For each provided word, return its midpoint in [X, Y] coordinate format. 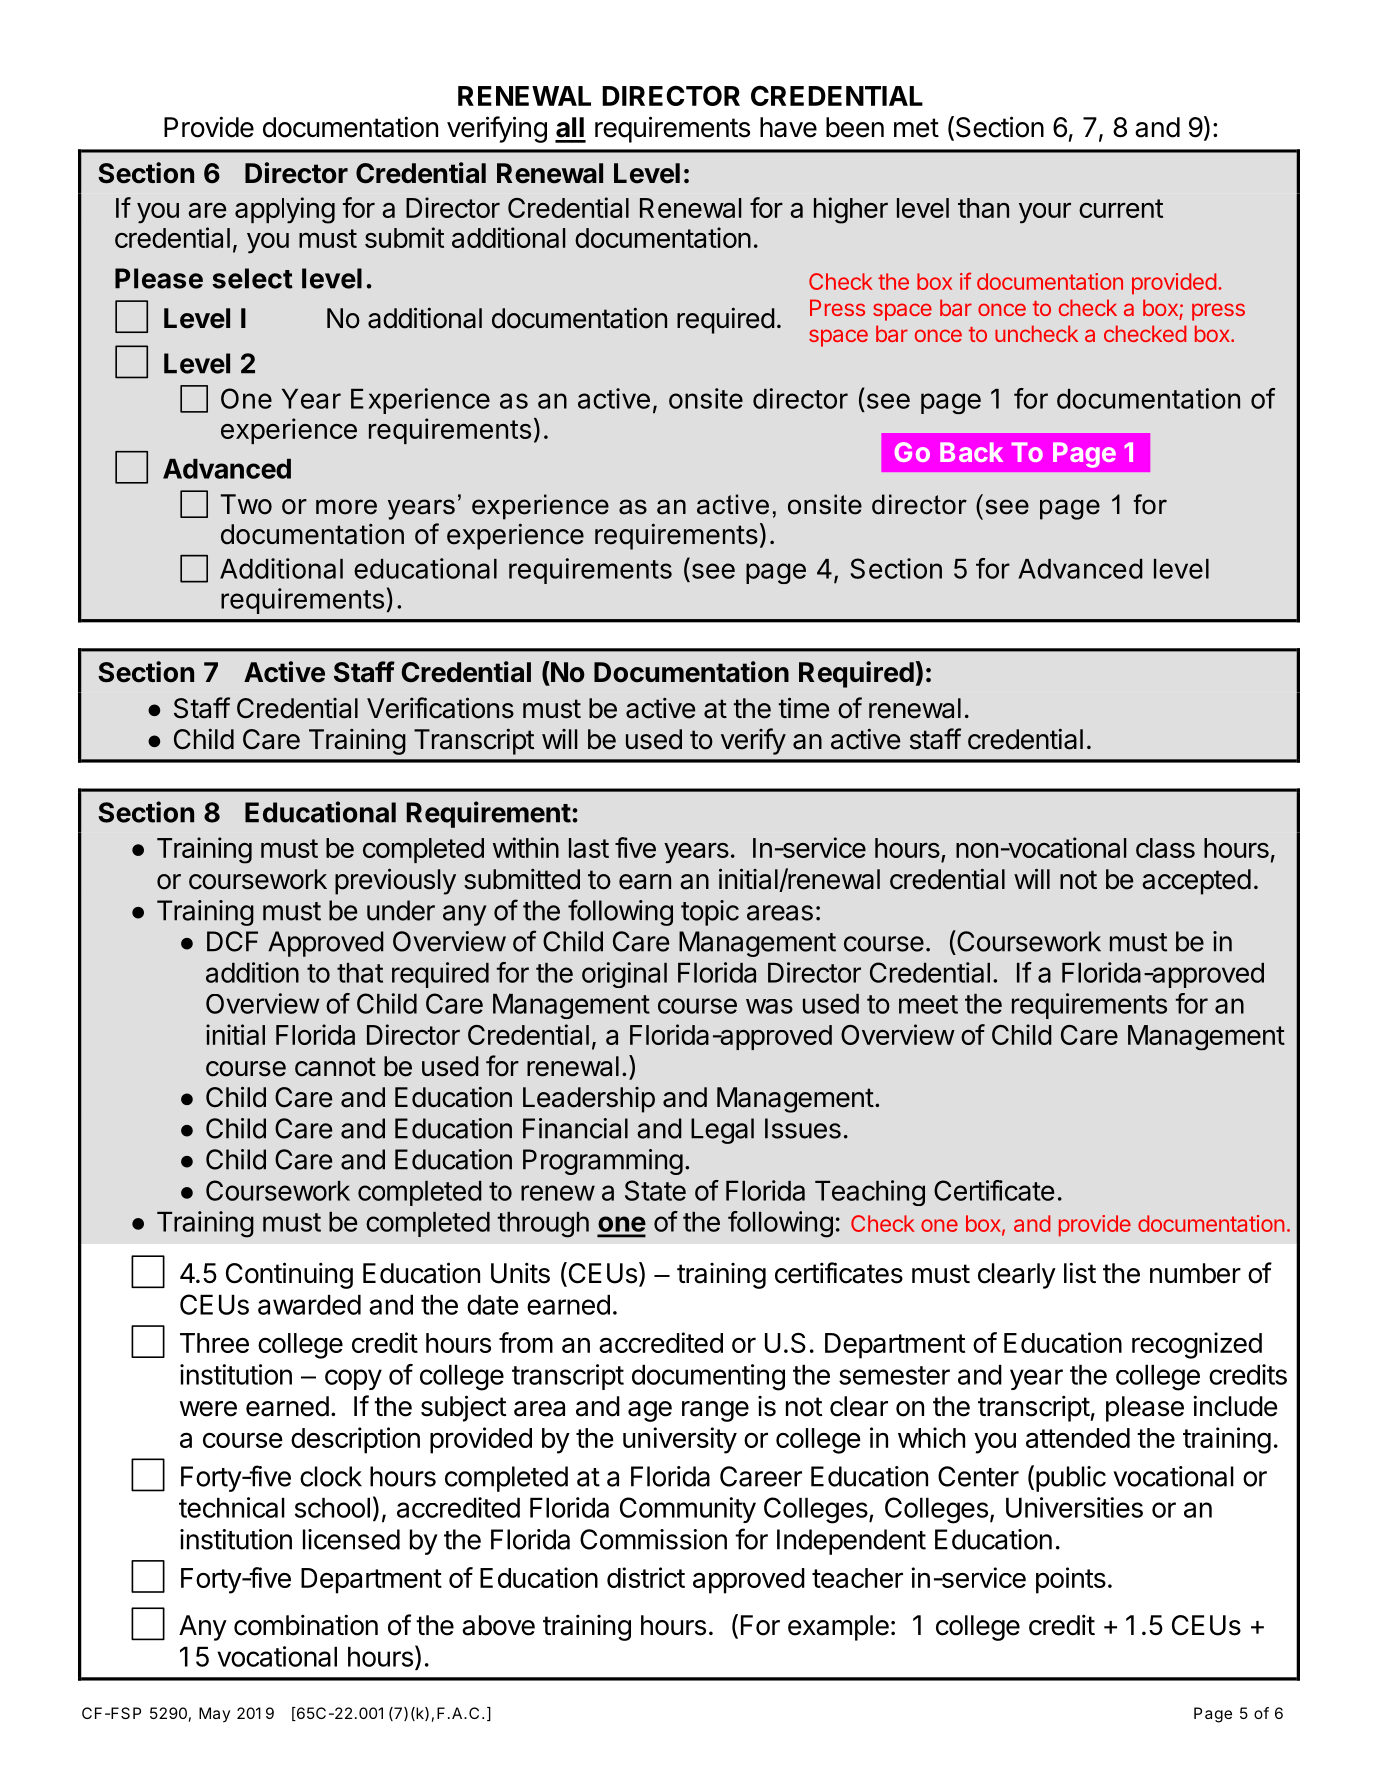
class [1165, 848]
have [788, 127]
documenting [708, 1377]
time [803, 708]
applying [285, 210]
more [346, 507]
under [401, 910]
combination [306, 1625]
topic [710, 913]
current [1121, 208]
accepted [1196, 882]
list [1080, 1273]
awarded [309, 1304]
